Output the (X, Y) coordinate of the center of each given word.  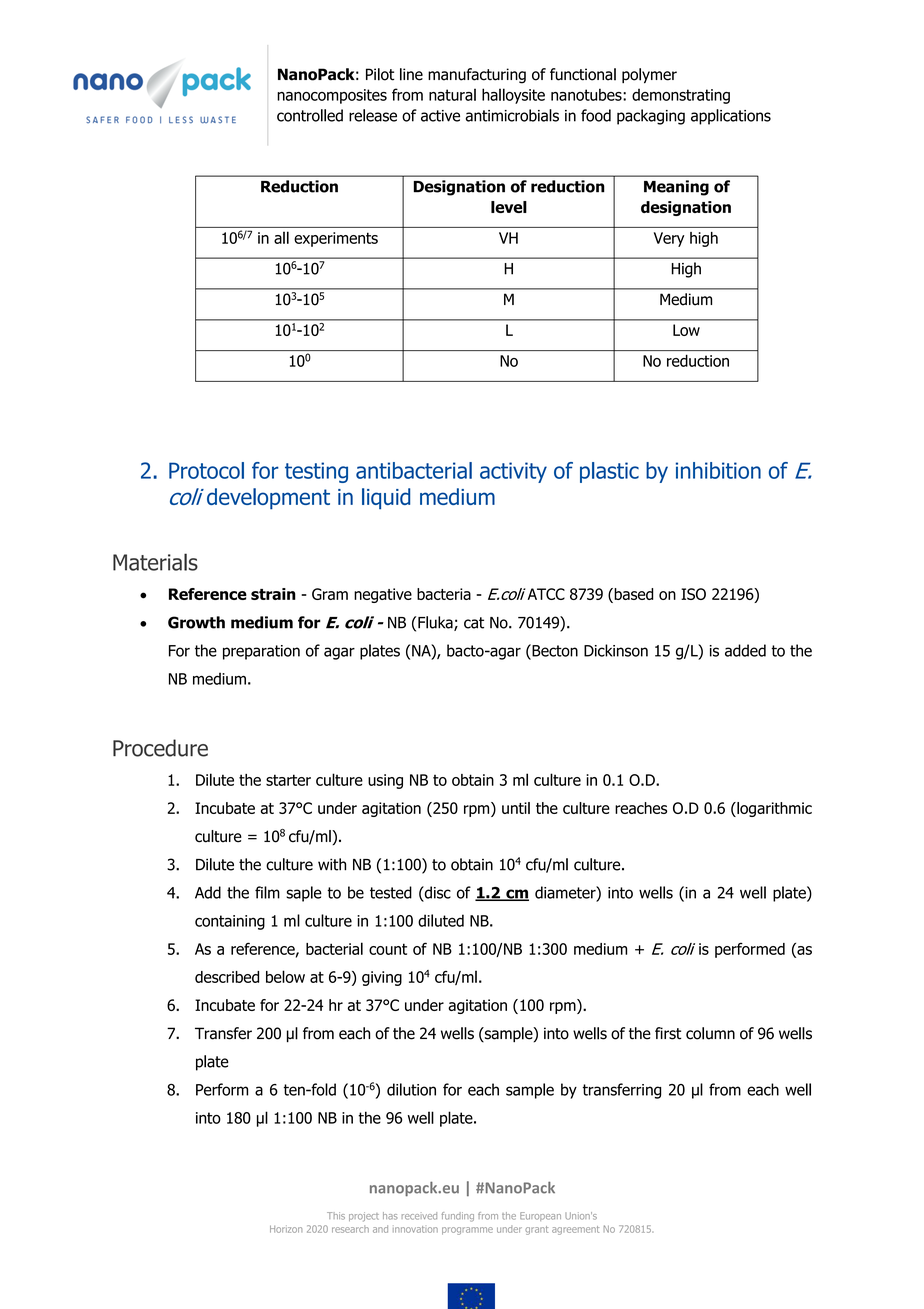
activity (513, 472)
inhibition (718, 470)
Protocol (206, 470)
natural (452, 94)
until (516, 808)
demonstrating (681, 96)
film (267, 892)
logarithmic (773, 809)
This (336, 1216)
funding (457, 1217)
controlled (310, 115)
